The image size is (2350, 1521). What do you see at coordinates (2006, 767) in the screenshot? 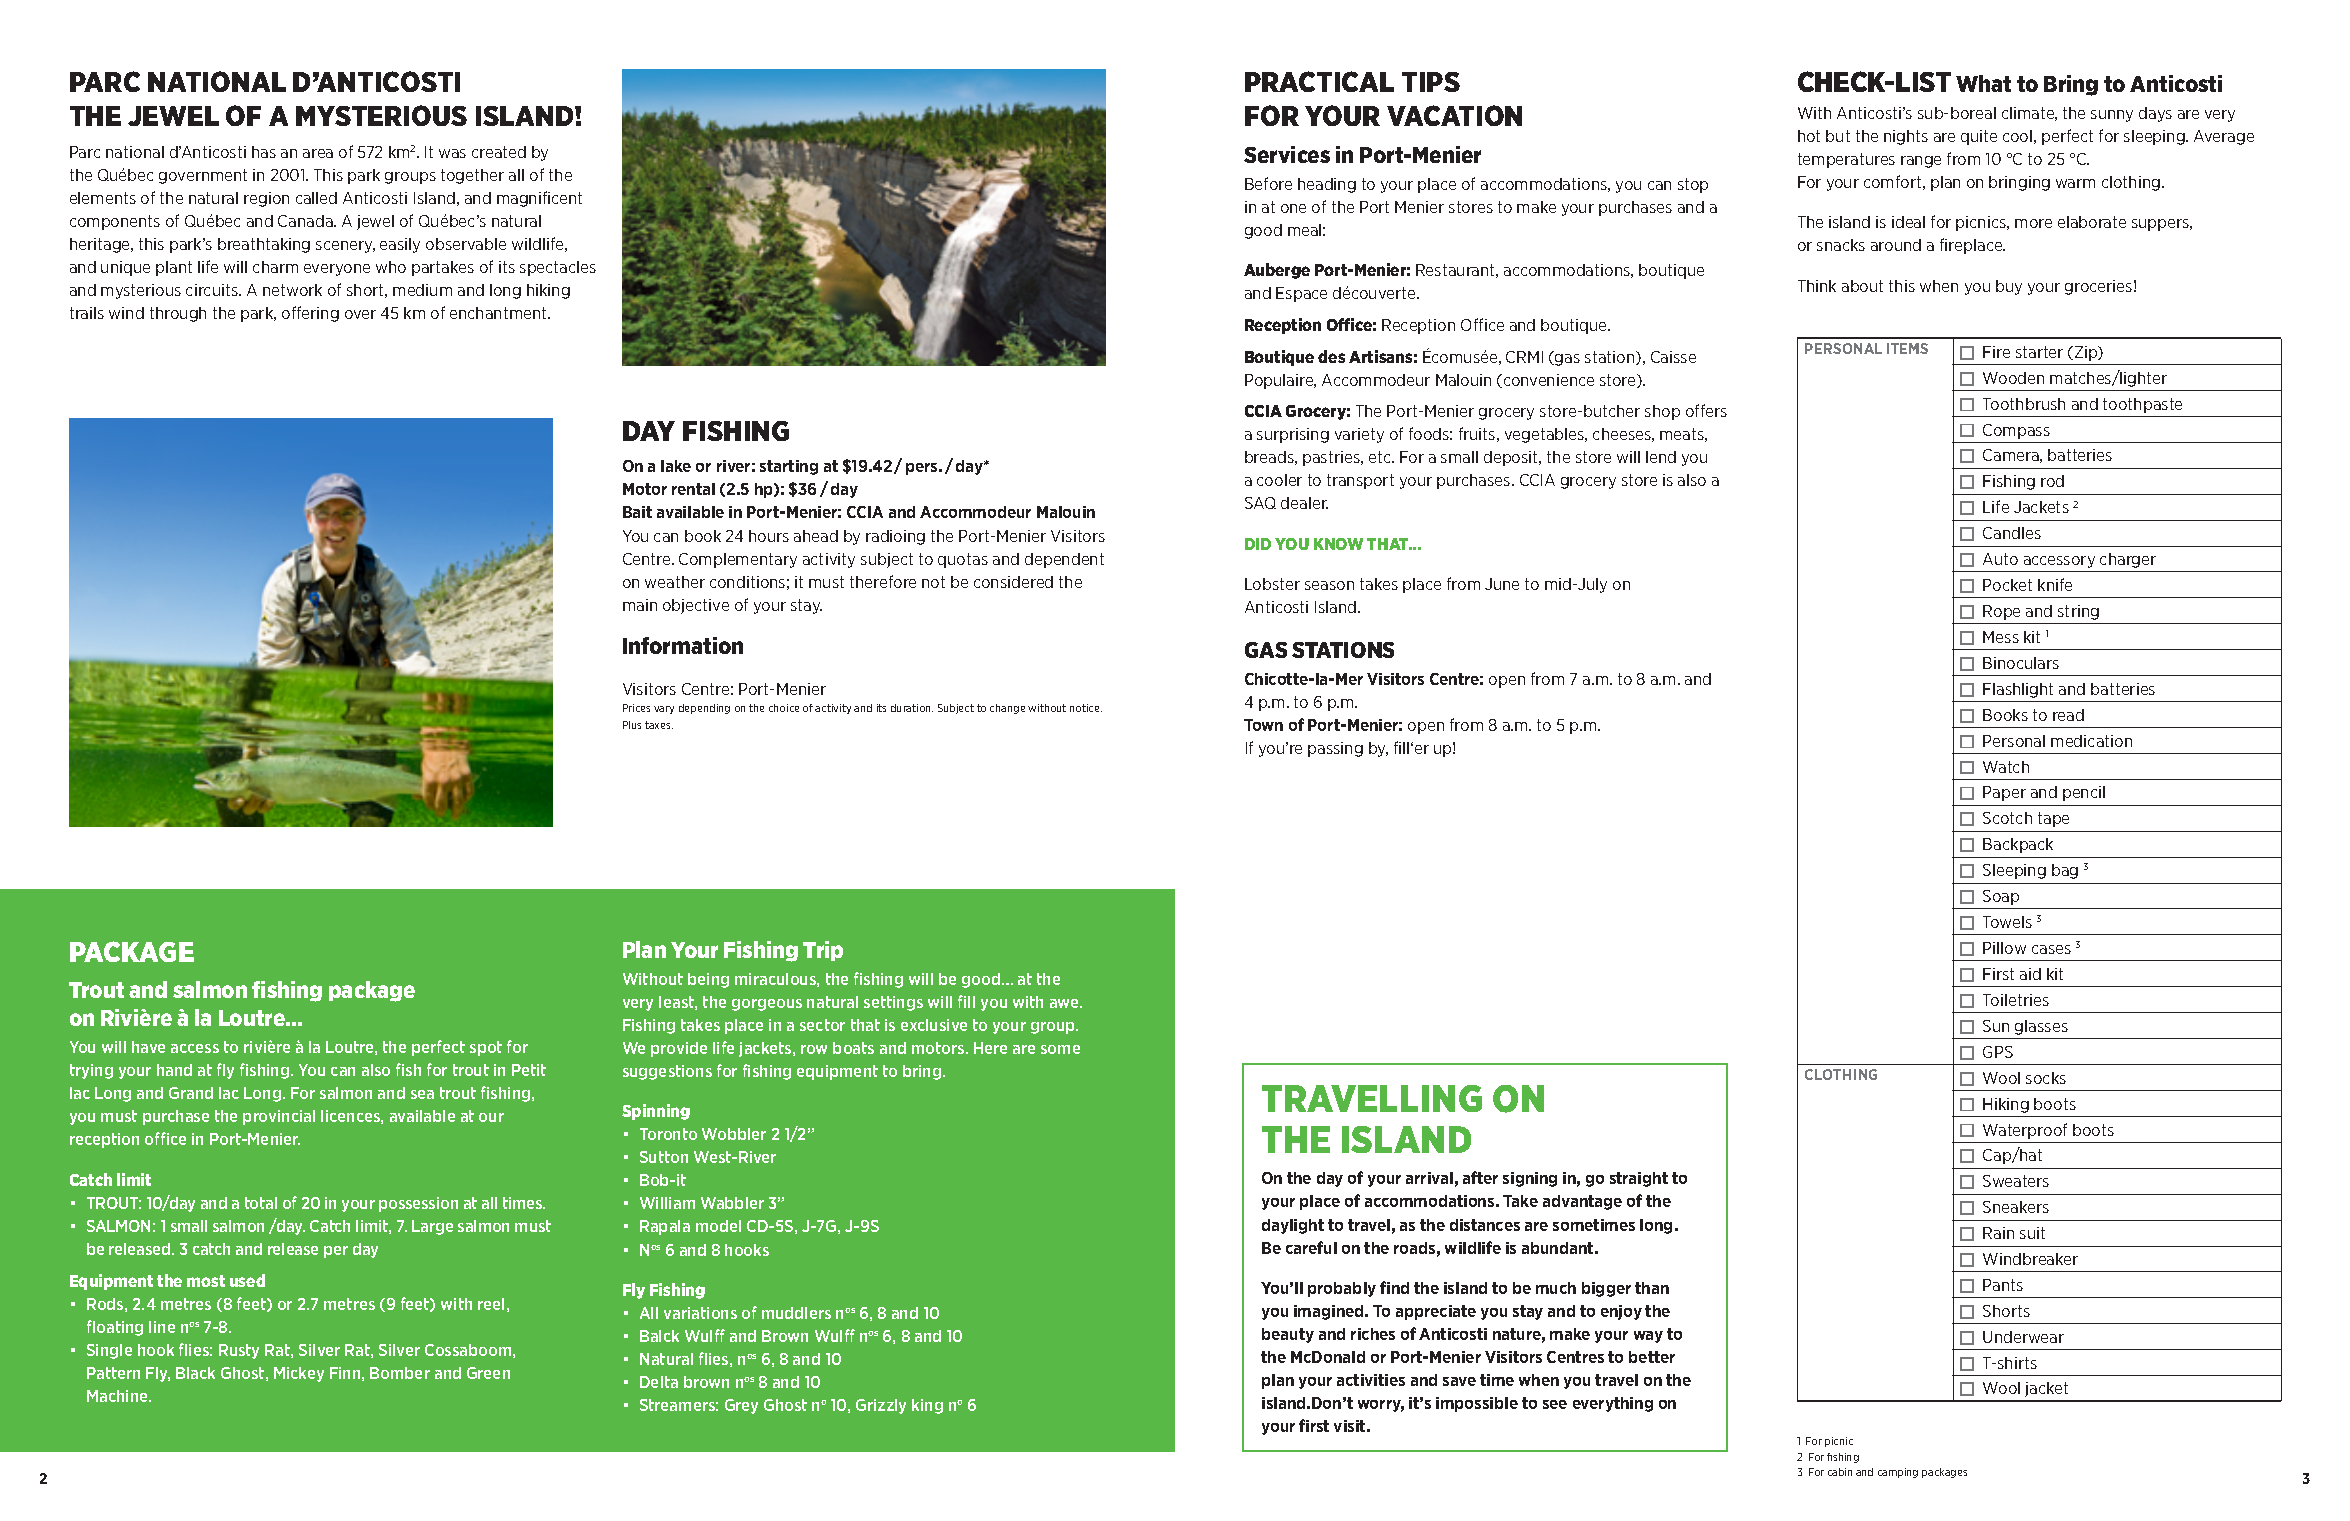
I see `Watch` at bounding box center [2006, 767].
